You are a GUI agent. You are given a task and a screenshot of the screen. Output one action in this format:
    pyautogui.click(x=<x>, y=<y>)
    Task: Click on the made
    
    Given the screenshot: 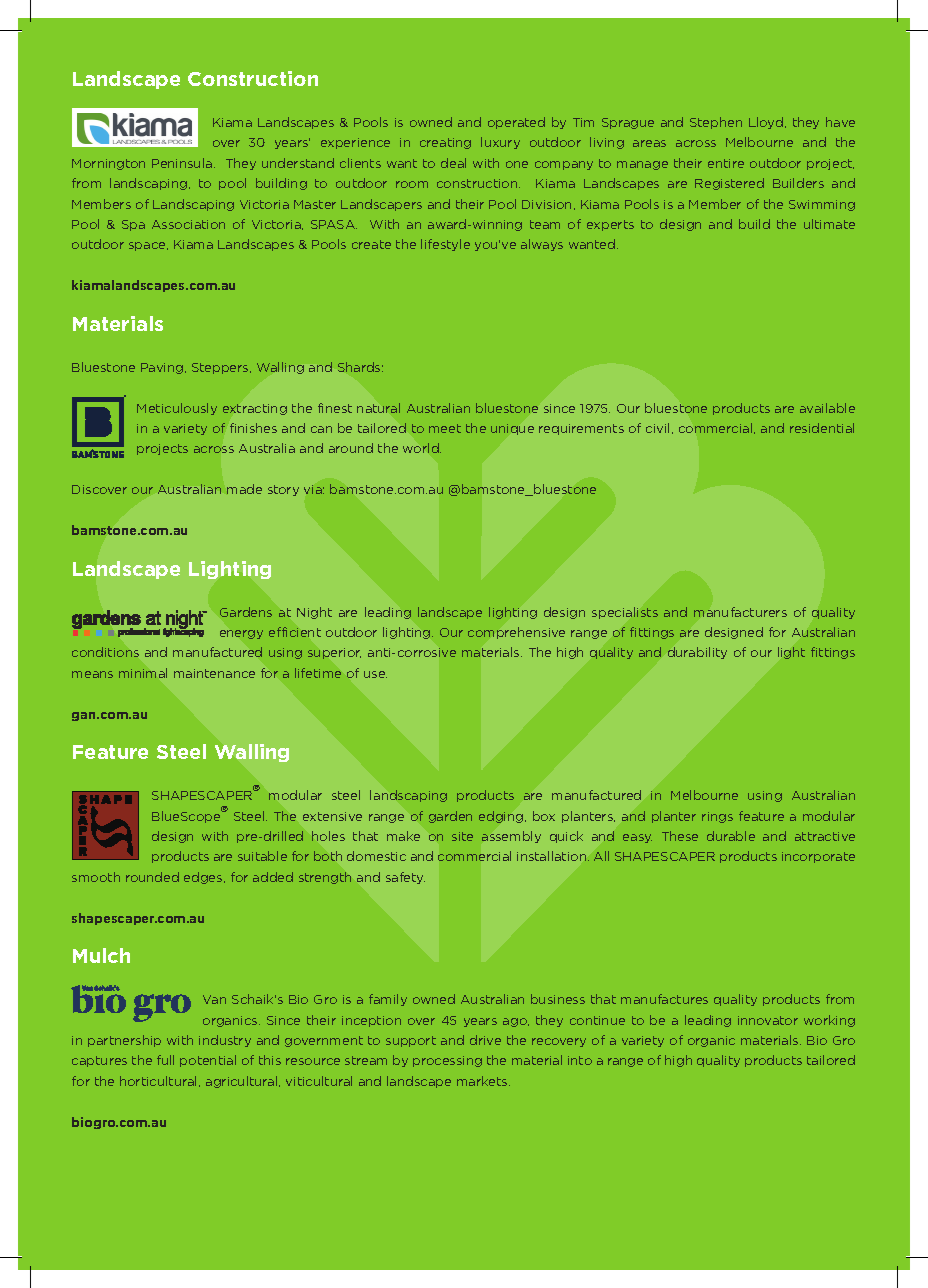 What is the action you would take?
    pyautogui.click(x=244, y=489)
